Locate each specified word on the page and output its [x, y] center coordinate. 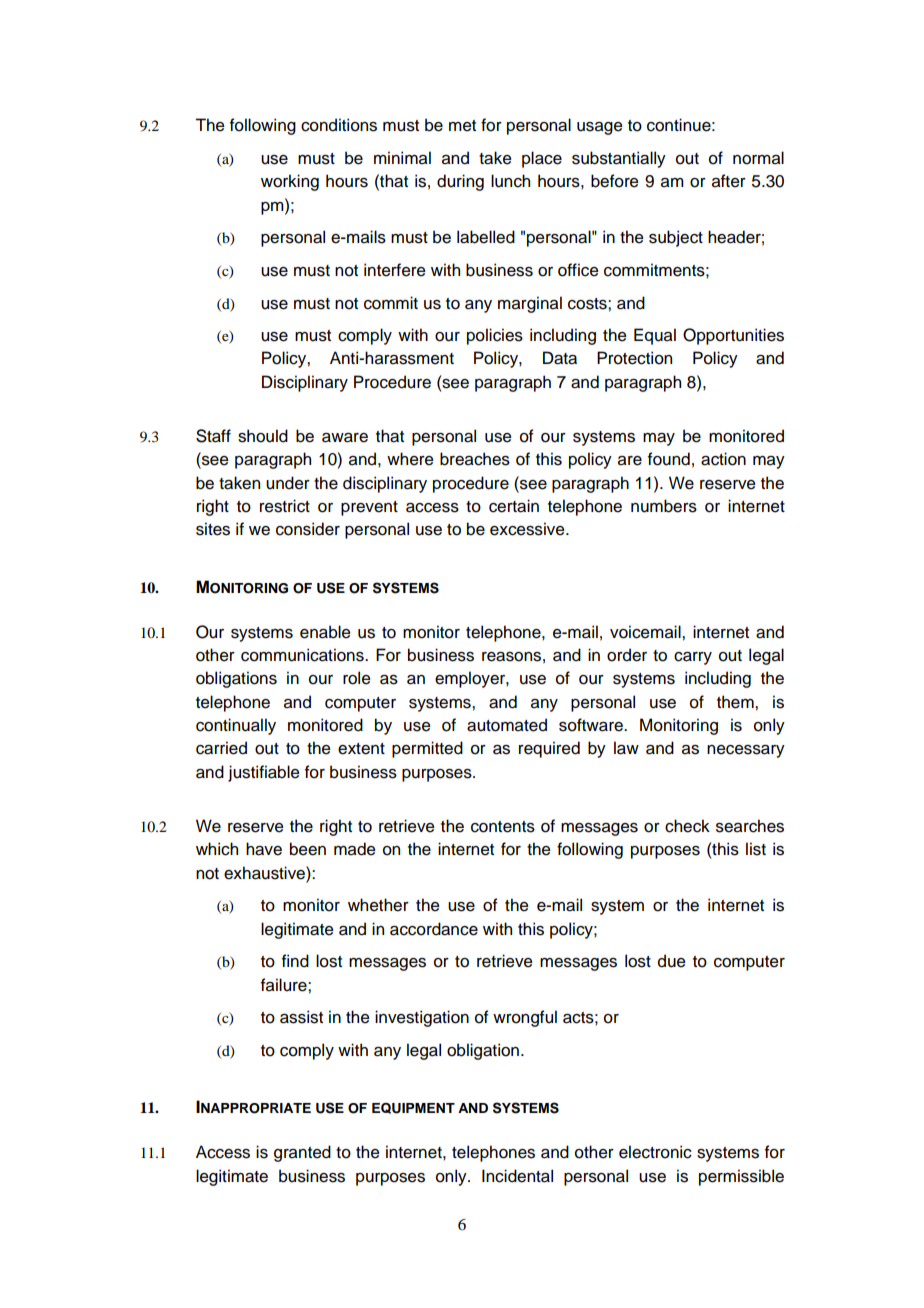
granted [302, 1153]
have [264, 849]
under [288, 483]
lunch [510, 181]
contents [503, 827]
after [729, 181]
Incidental [517, 1176]
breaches [475, 459]
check [687, 826]
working [290, 182]
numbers [664, 506]
